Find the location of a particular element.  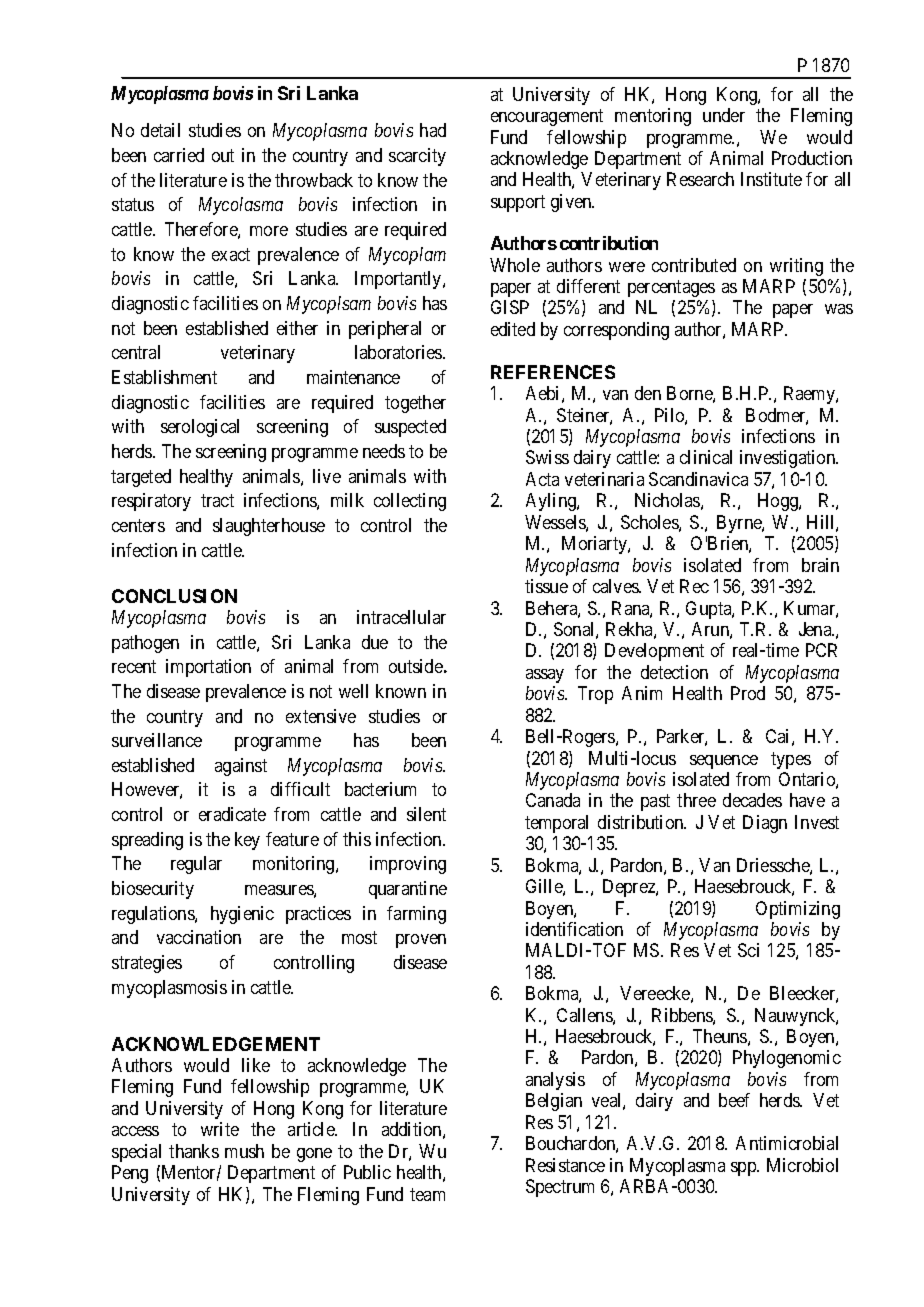

was is located at coordinates (839, 309).
